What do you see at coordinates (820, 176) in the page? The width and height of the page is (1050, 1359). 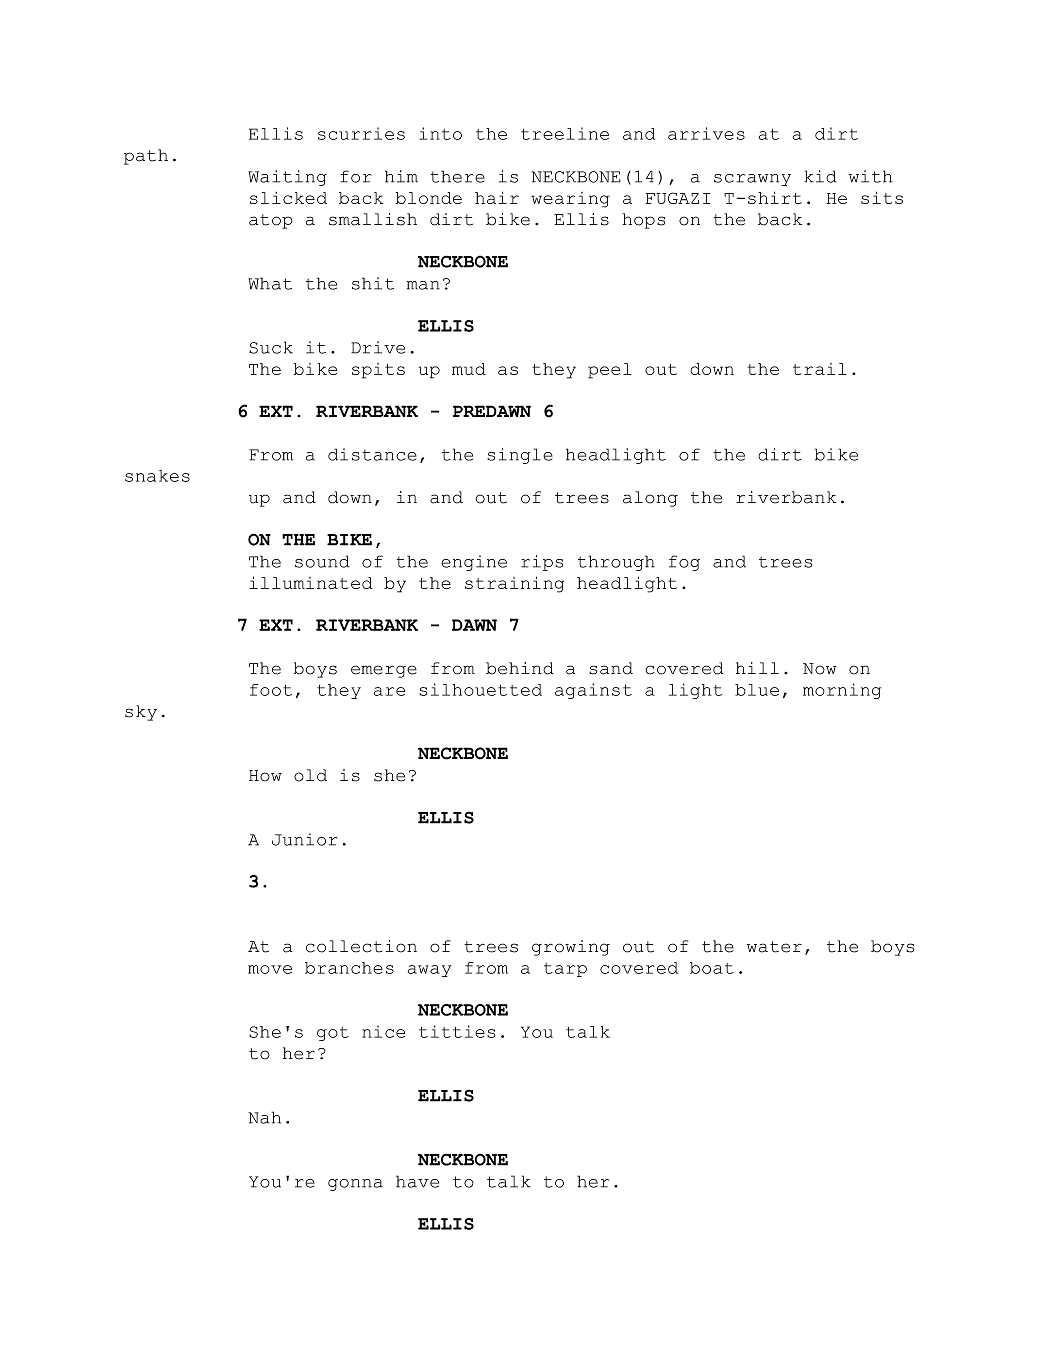 I see `kid` at bounding box center [820, 176].
